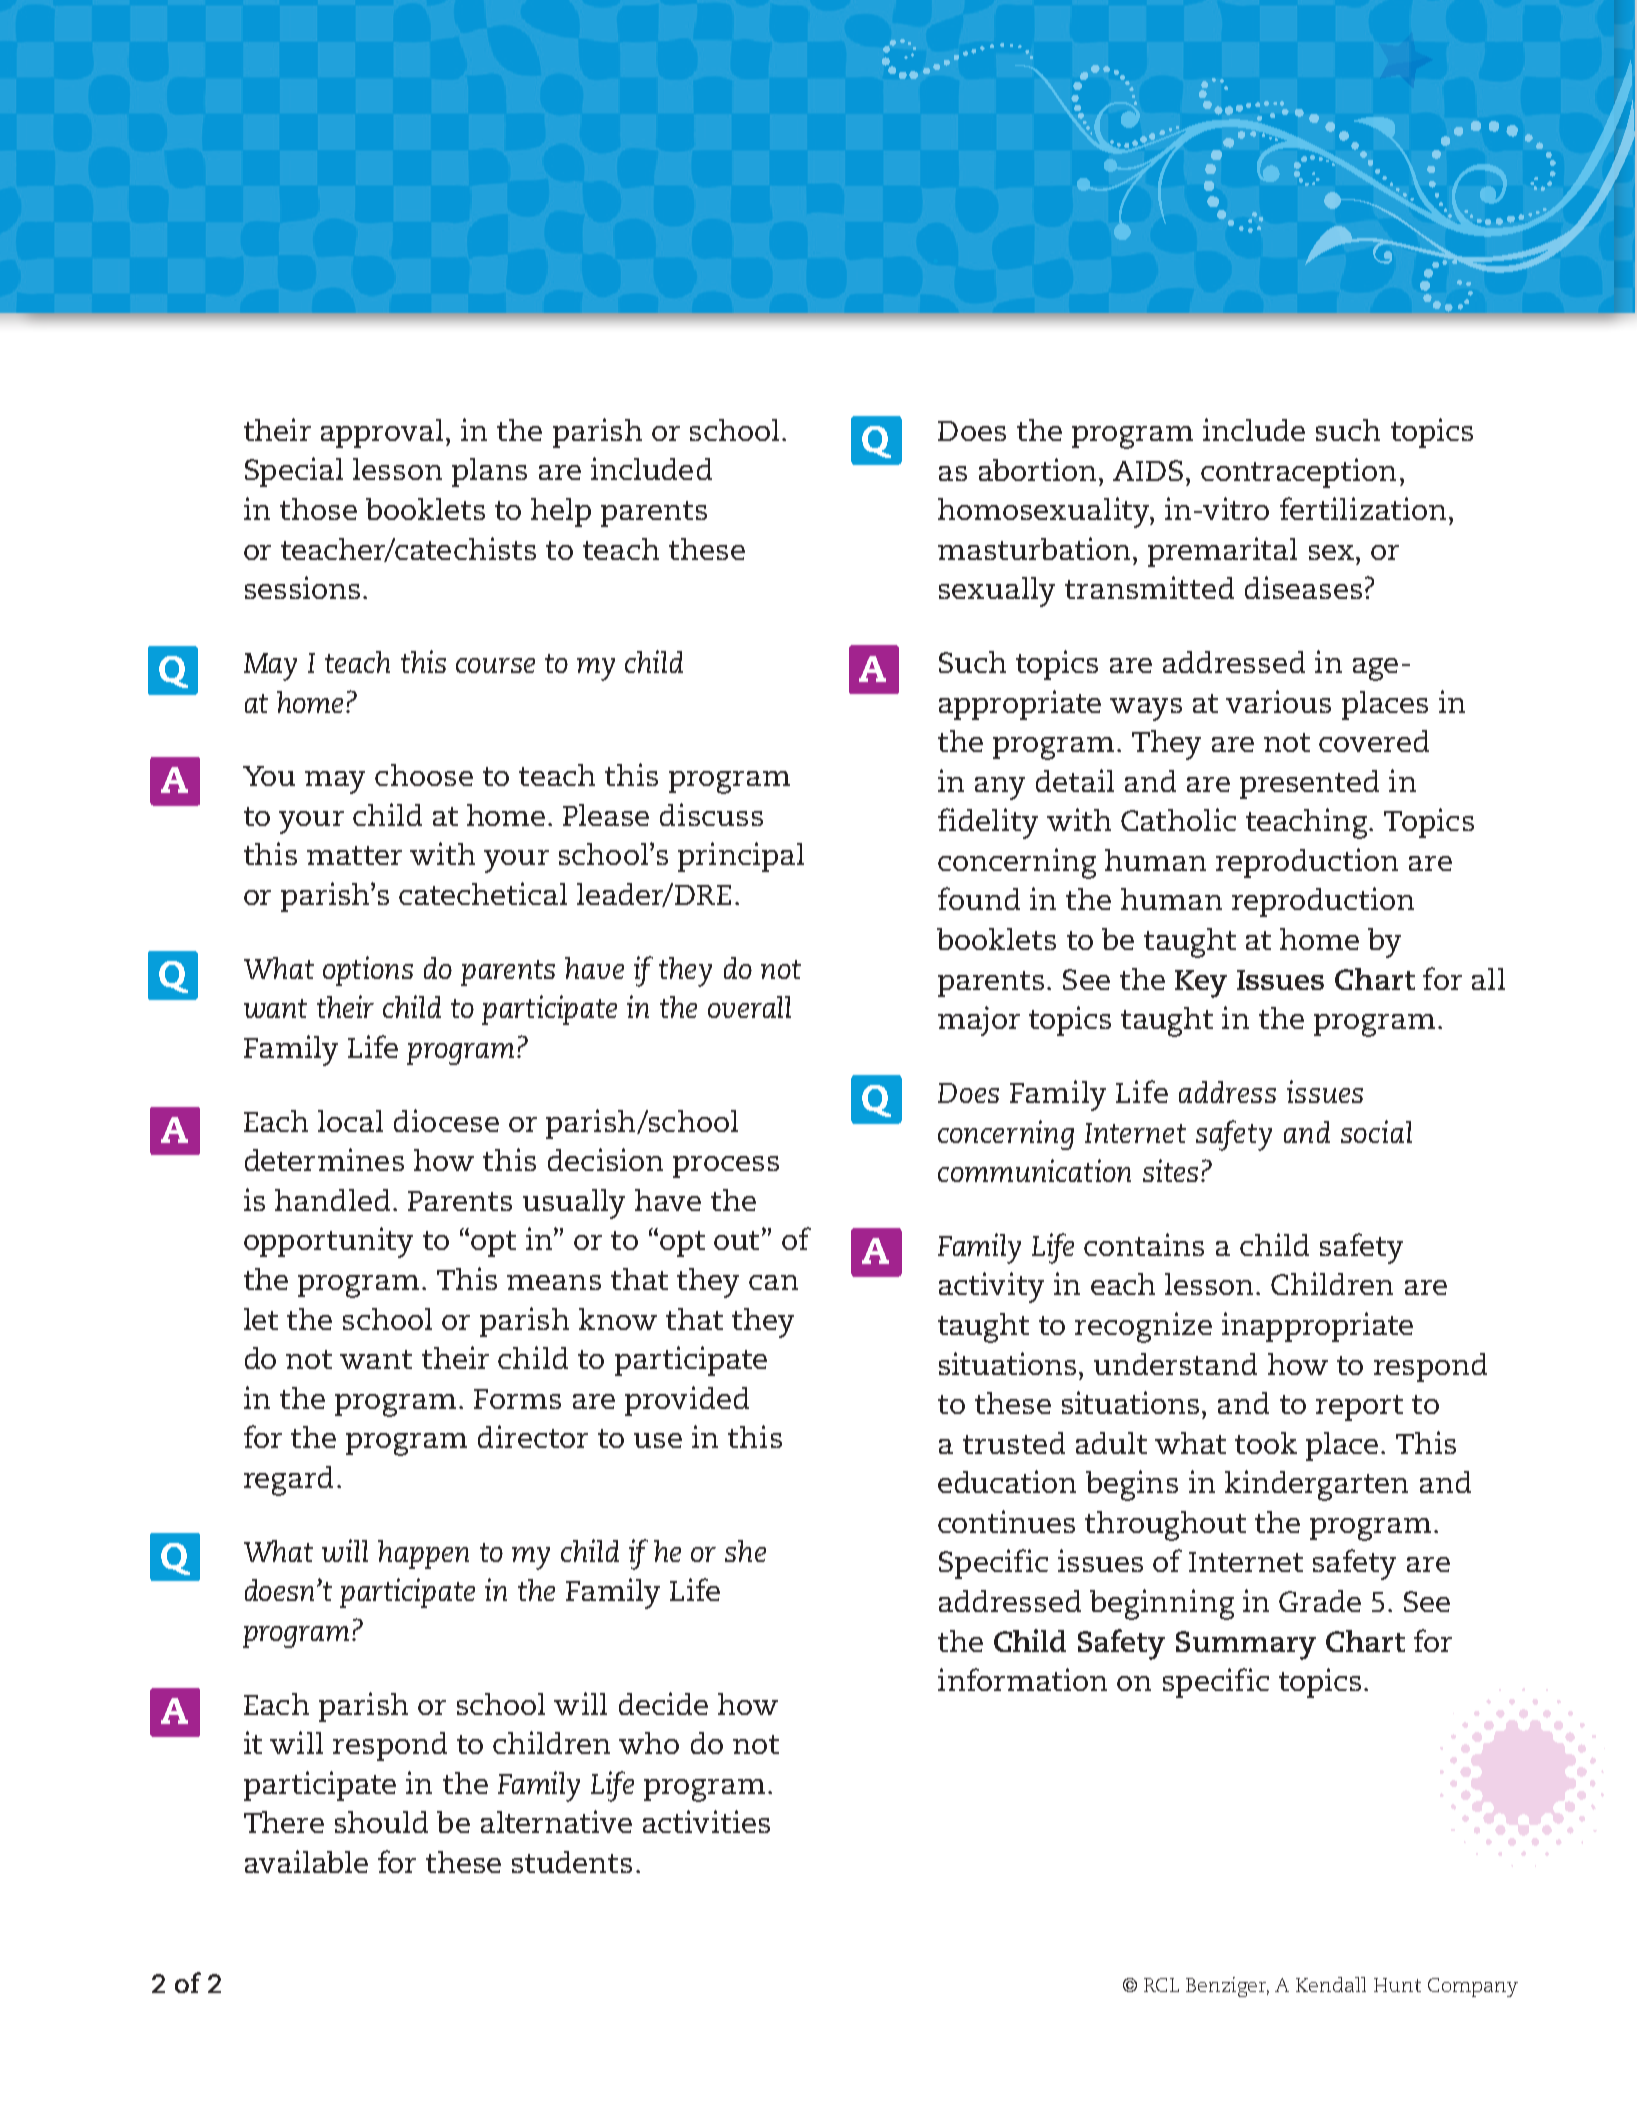 The height and width of the document is (2112, 1637). Describe the element at coordinates (306, 1861) in the document. I see `available` at that location.
